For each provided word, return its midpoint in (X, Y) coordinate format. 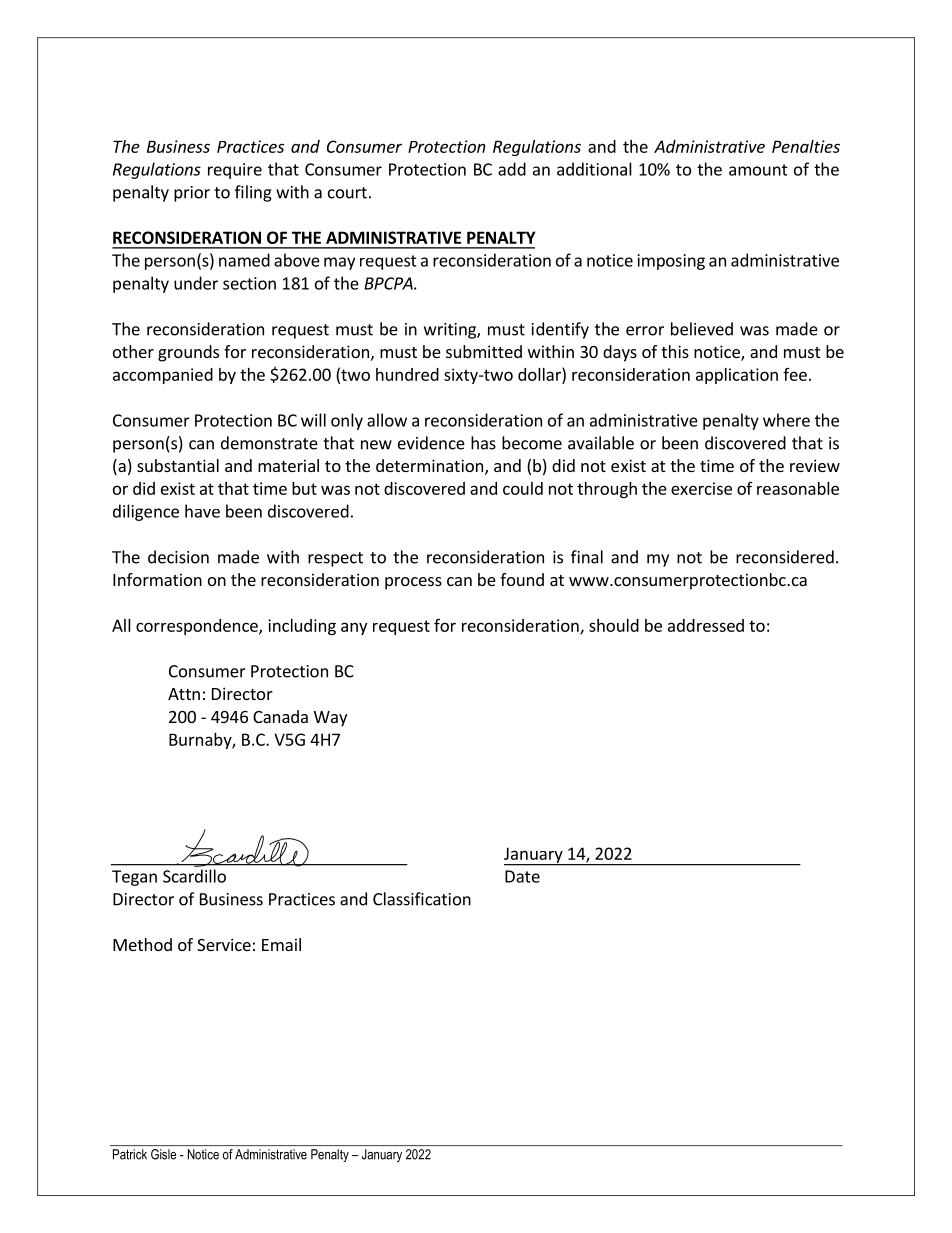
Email (281, 944)
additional (594, 169)
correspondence (198, 627)
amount (758, 170)
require (235, 171)
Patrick (130, 1154)
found (522, 579)
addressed (706, 625)
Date (522, 876)
